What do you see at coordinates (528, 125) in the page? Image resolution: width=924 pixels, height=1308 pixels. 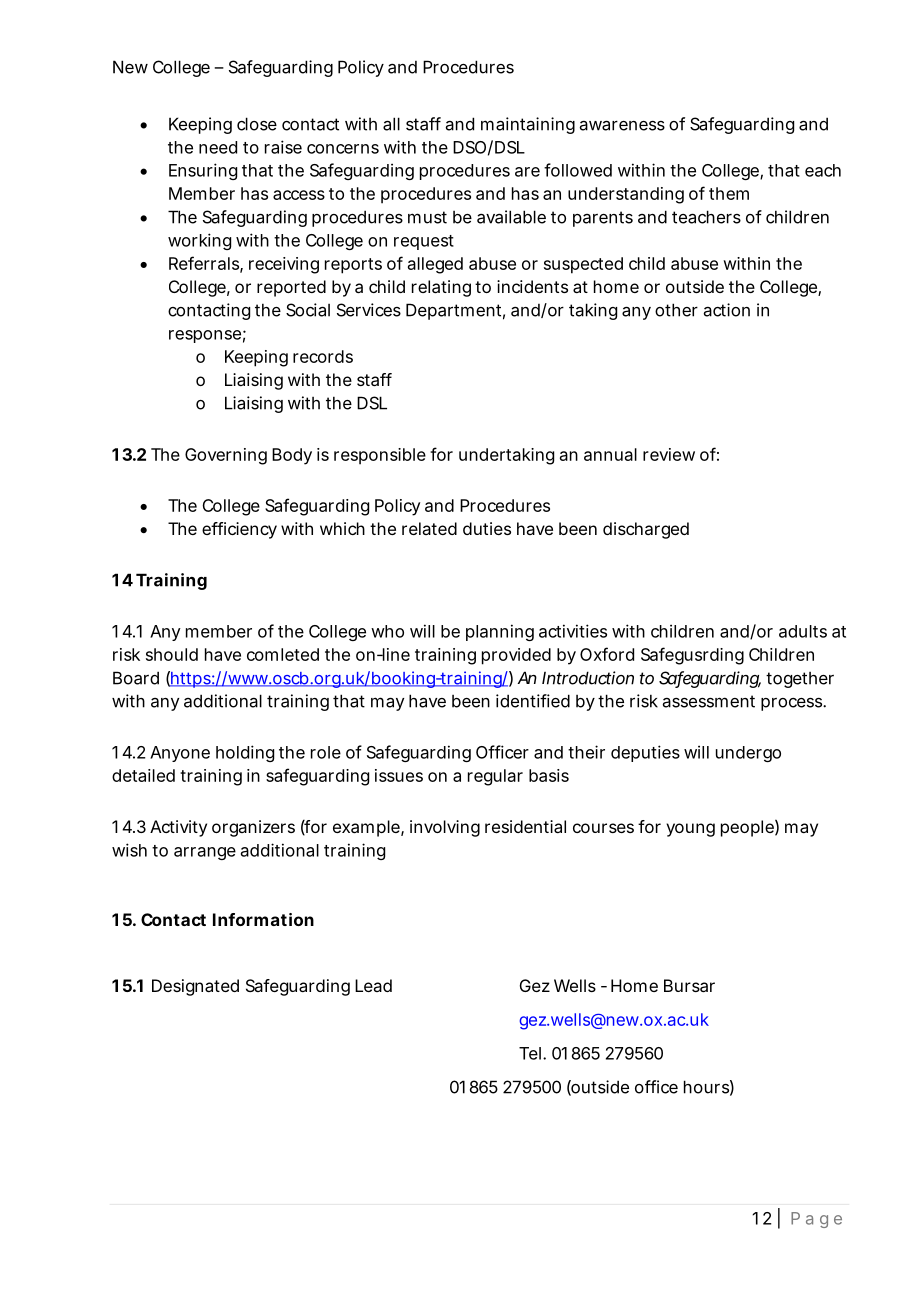 I see `maintaining` at bounding box center [528, 125].
